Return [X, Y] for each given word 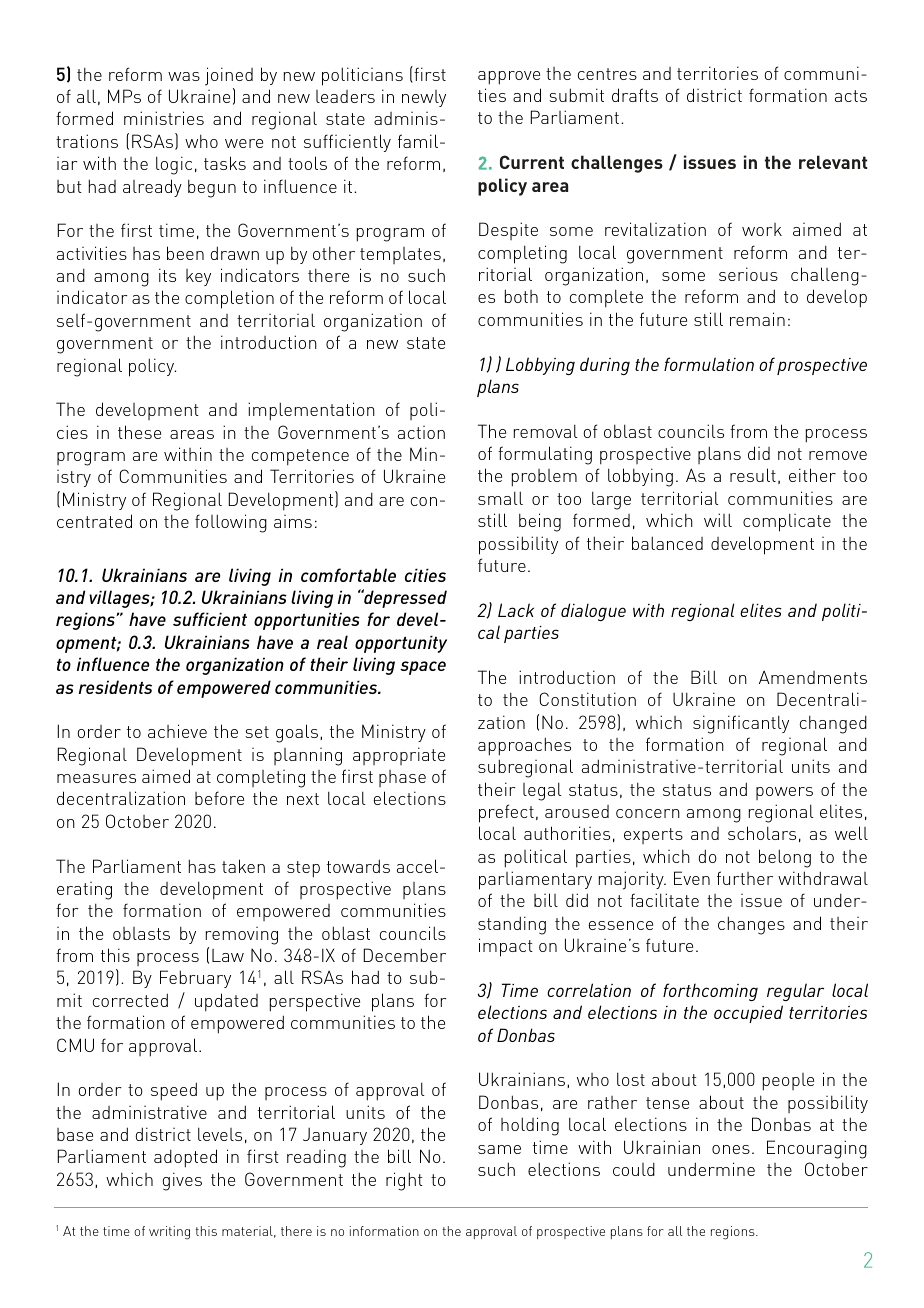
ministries [164, 118]
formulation [709, 364]
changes [751, 925]
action [421, 432]
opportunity [401, 644]
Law [228, 955]
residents [115, 687]
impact [506, 947]
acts [851, 96]
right [404, 1181]
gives [182, 1181]
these [139, 432]
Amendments [813, 677]
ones [731, 1149]
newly [424, 98]
